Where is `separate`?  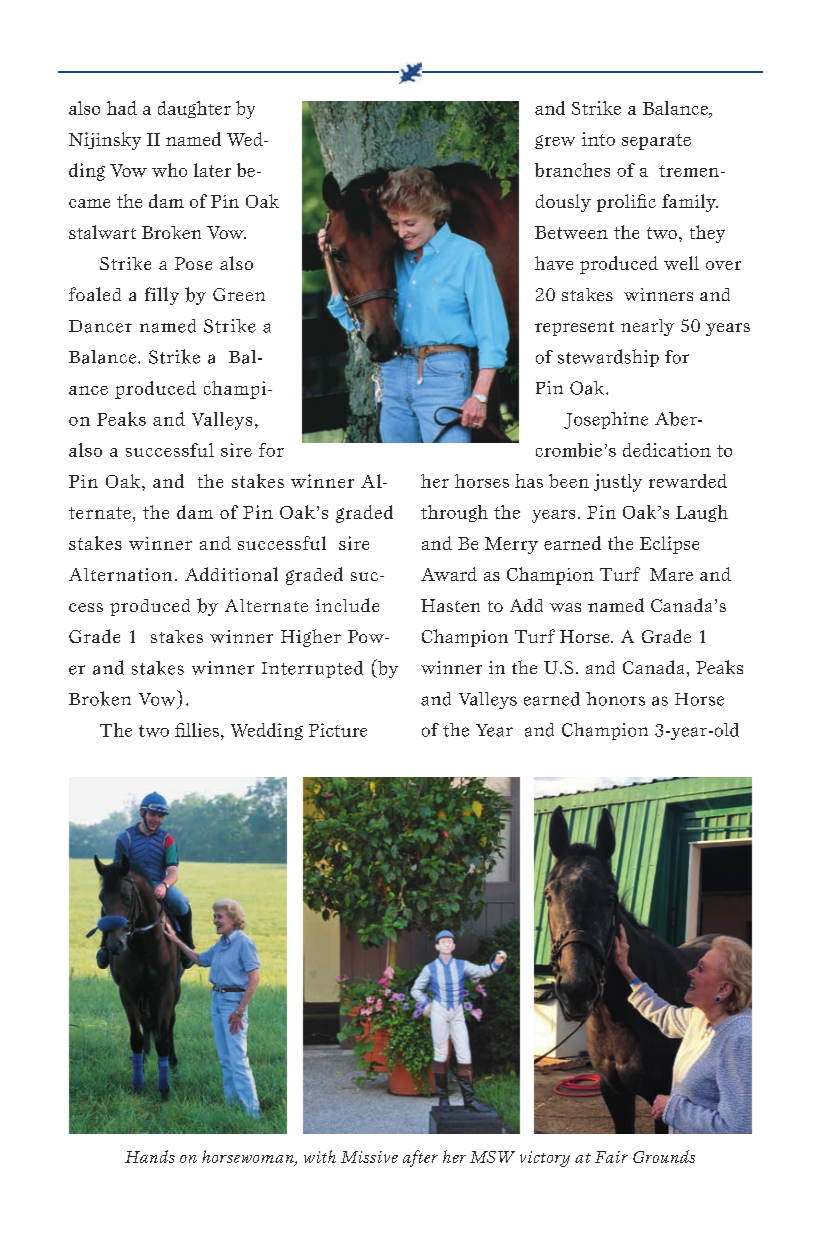
separate is located at coordinates (656, 142).
